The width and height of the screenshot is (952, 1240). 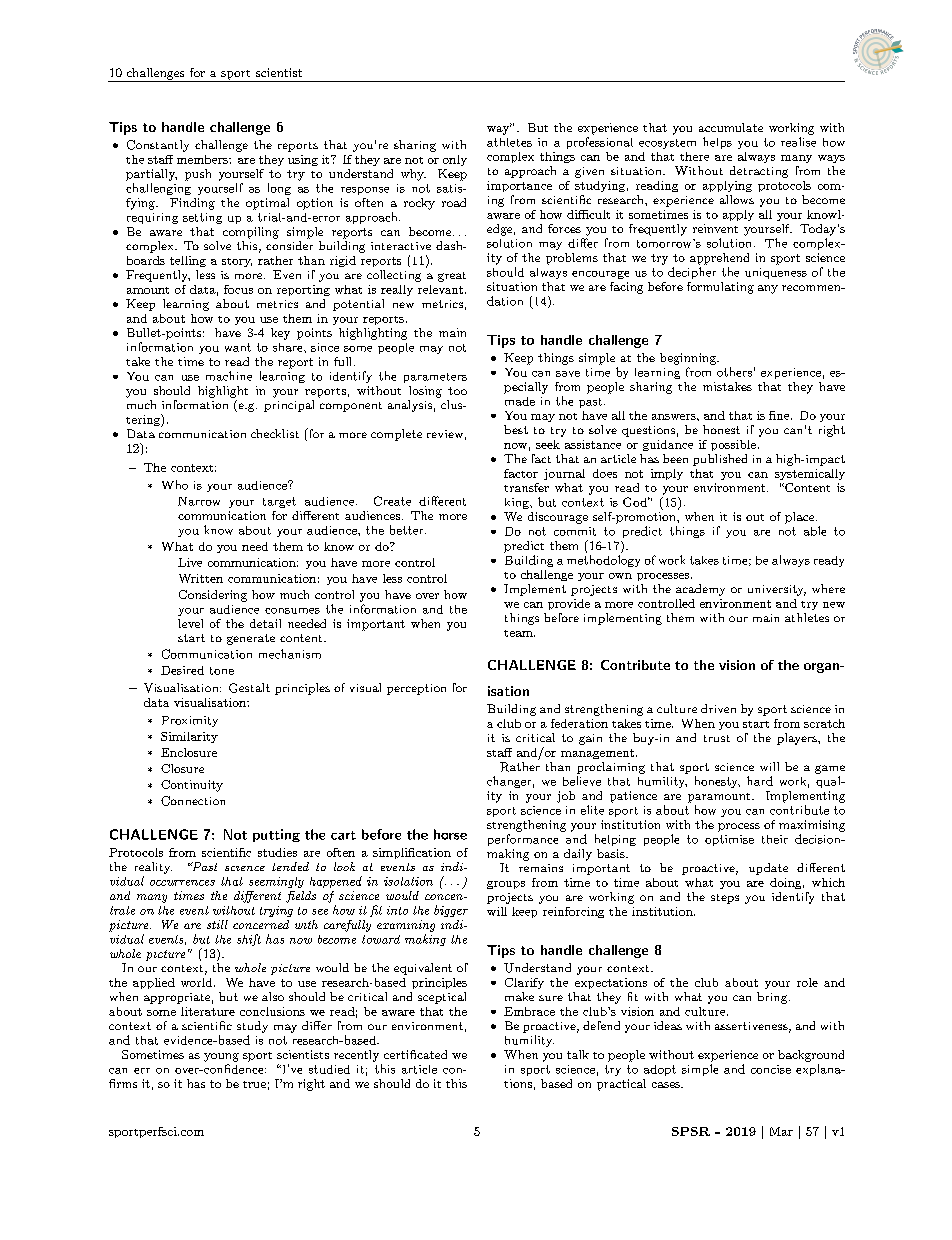 I want to click on driven, so click(x=718, y=708).
